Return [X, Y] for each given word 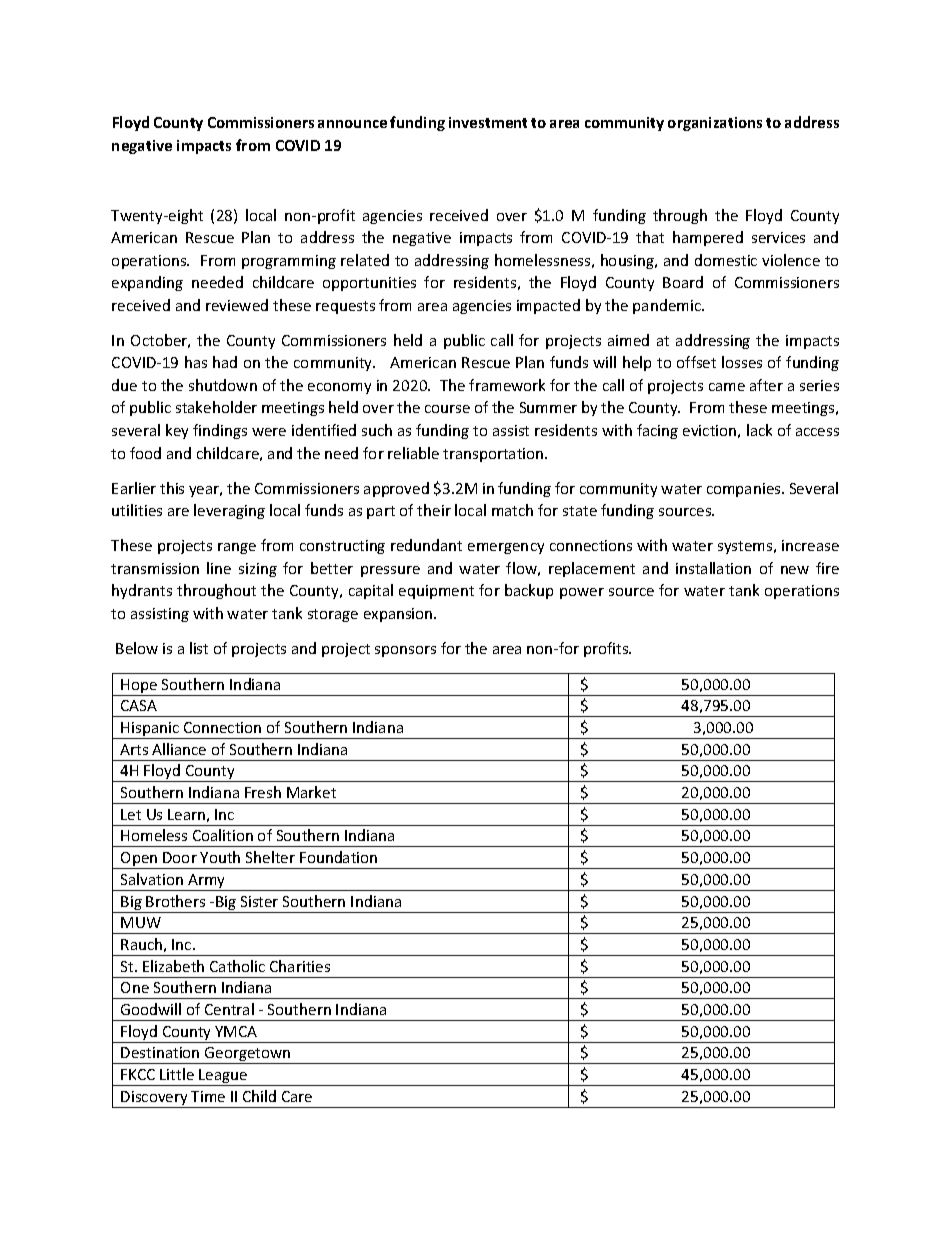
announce [352, 124]
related [365, 260]
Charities [300, 966]
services [778, 237]
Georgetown [248, 1055]
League [223, 1077]
